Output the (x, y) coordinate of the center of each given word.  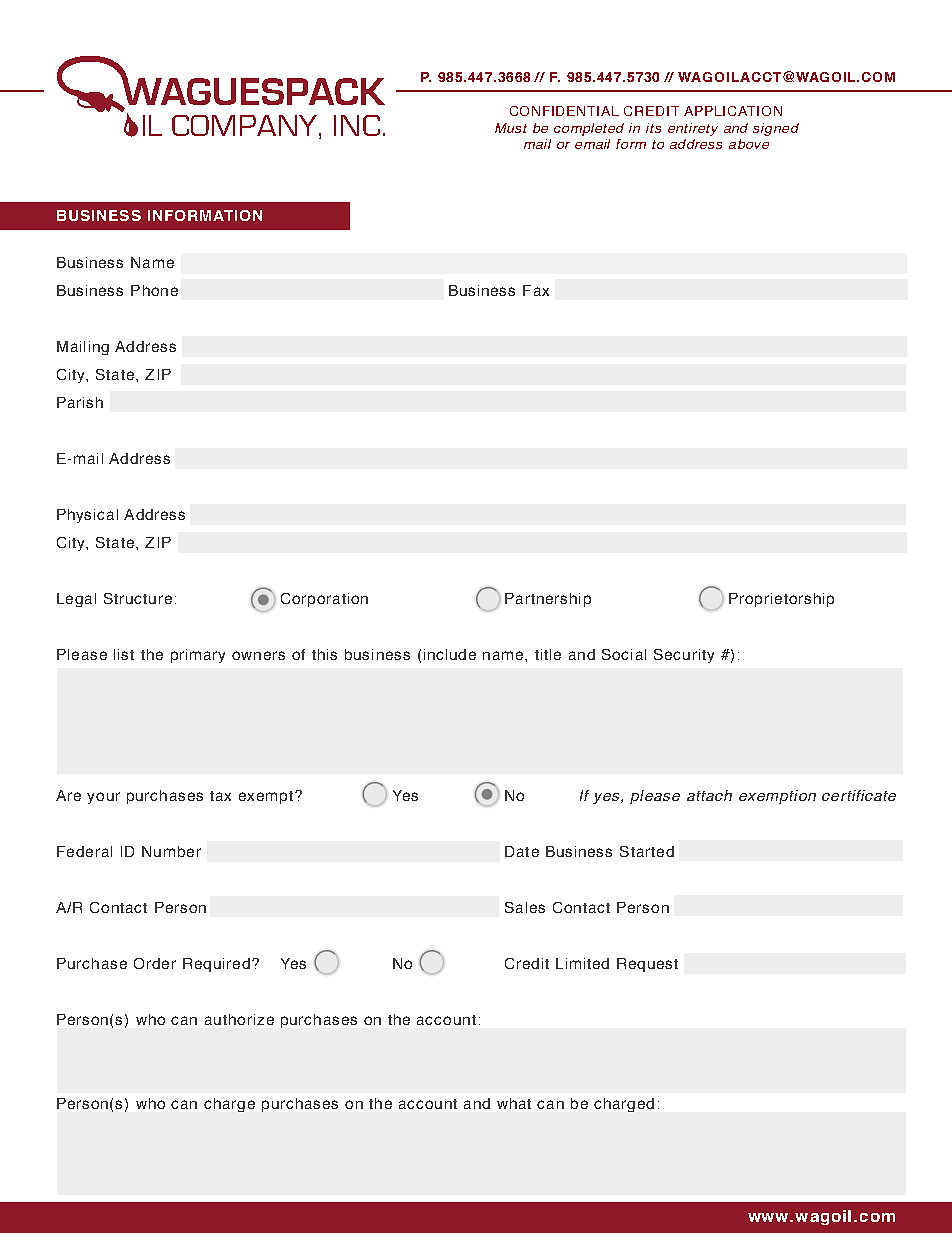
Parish (80, 402)
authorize (239, 1019)
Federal (84, 851)
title (548, 654)
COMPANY (246, 127)
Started (647, 851)
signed (776, 129)
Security (684, 656)
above (749, 144)
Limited (582, 963)
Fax (536, 290)
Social (624, 654)
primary (198, 656)
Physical (87, 516)
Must (511, 128)
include (450, 654)
